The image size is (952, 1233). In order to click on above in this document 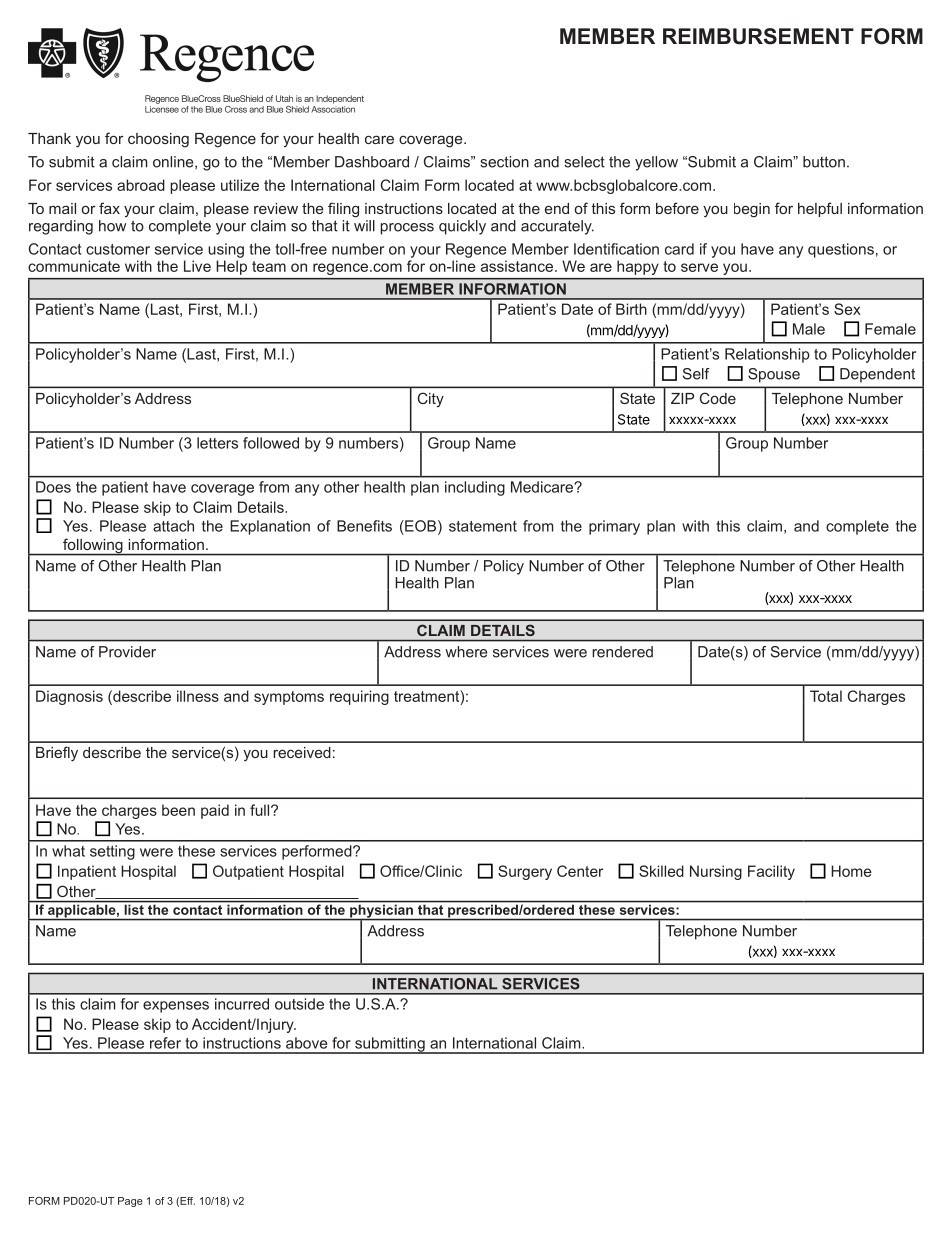, I will do `click(306, 1043)`.
